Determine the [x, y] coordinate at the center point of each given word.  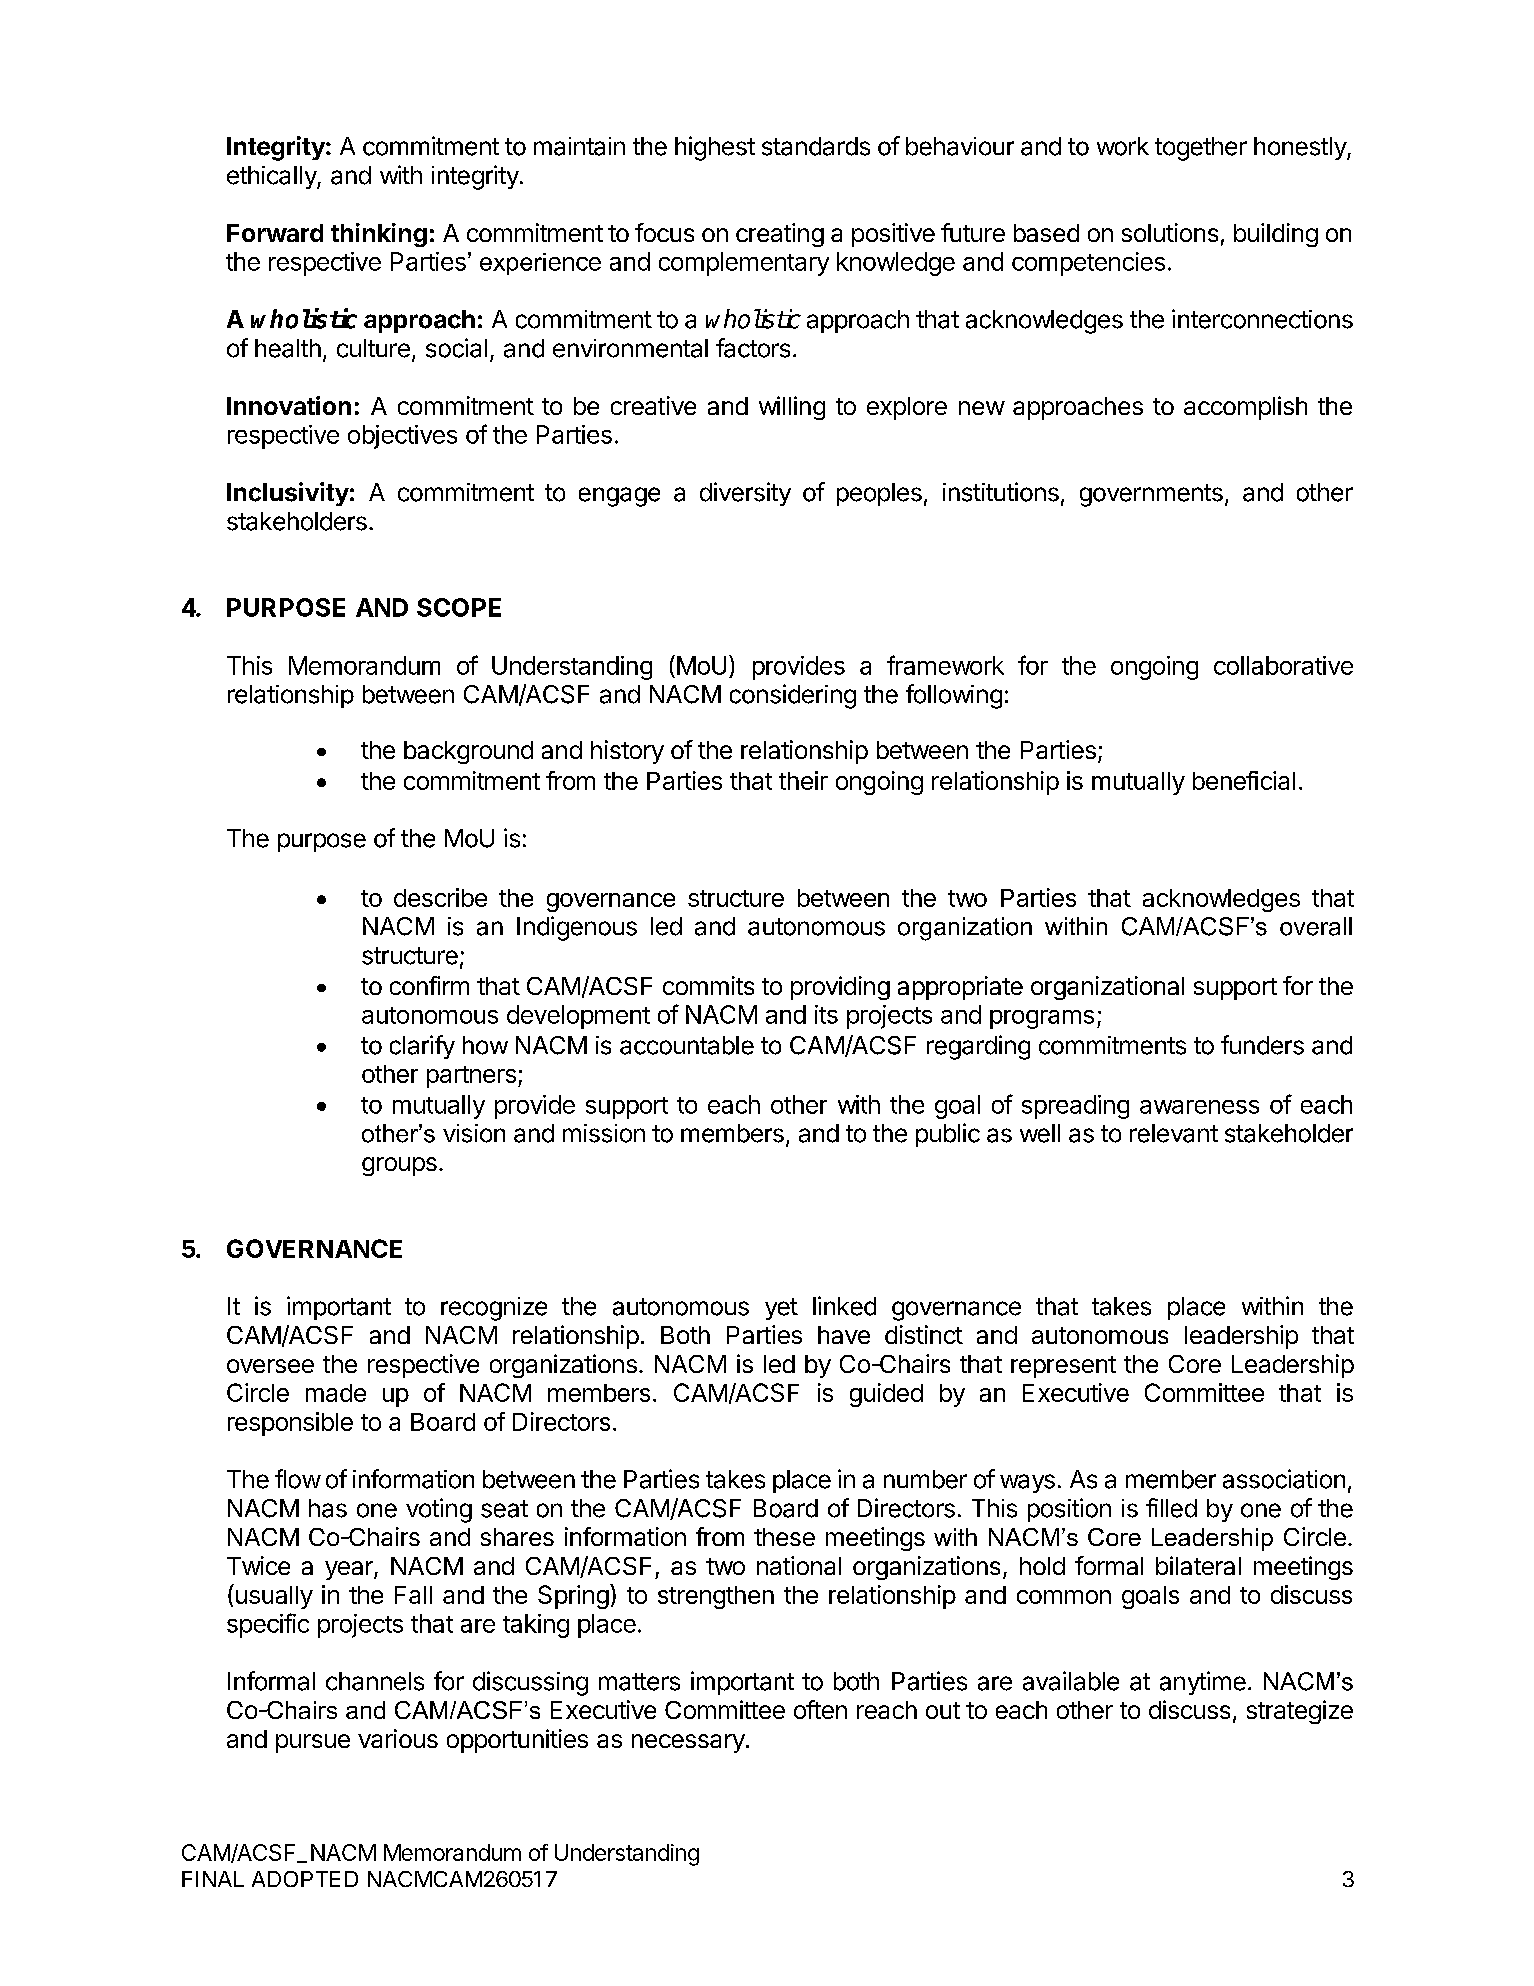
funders [1262, 1045]
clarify [422, 1047]
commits [708, 985]
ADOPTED [305, 1879]
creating [780, 235]
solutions [1170, 232]
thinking [379, 235]
